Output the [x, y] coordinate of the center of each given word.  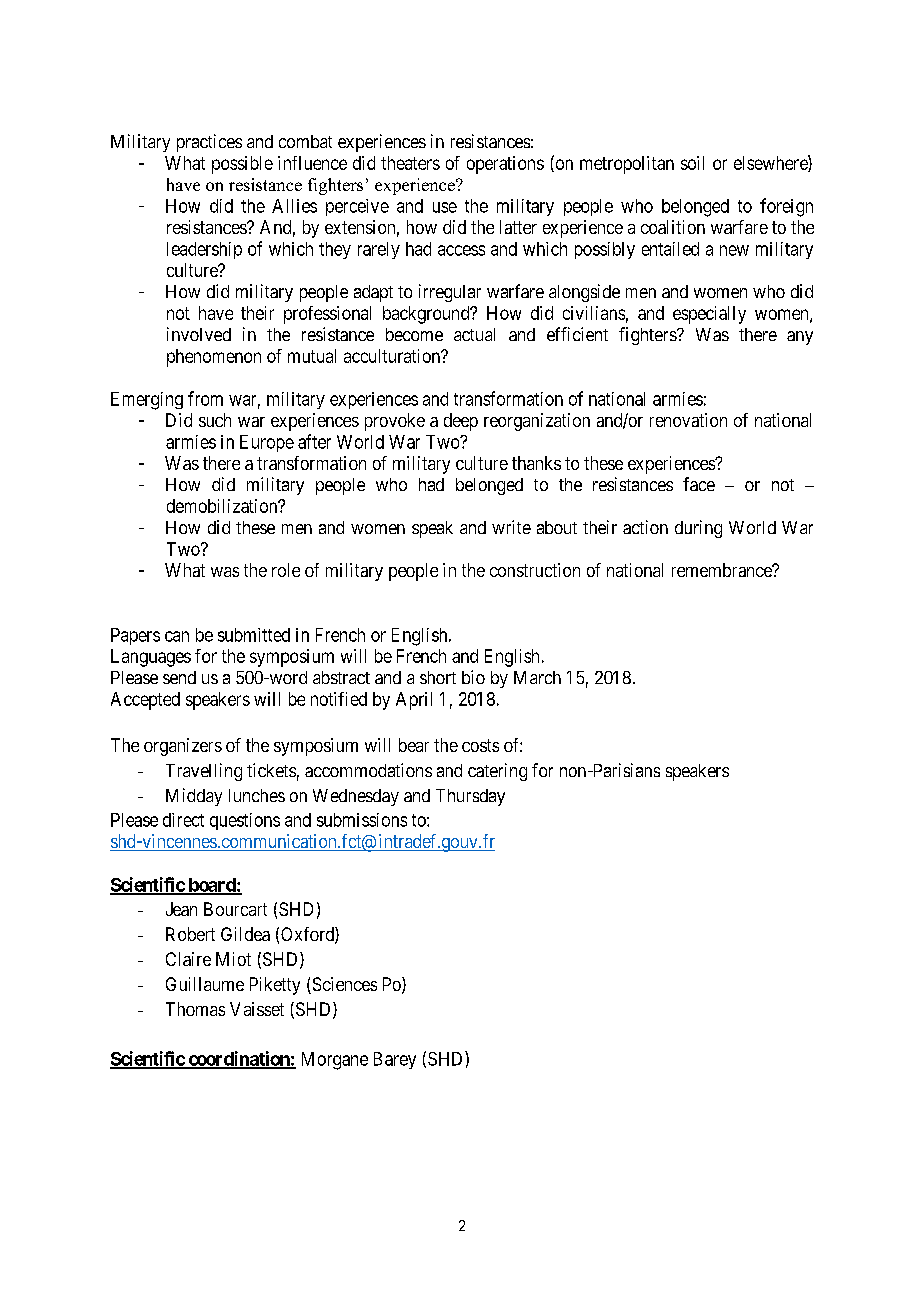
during [698, 529]
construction [535, 570]
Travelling [204, 772]
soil [692, 163]
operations [505, 165]
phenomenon [214, 358]
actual [474, 334]
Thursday [470, 797]
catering [497, 772]
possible [242, 165]
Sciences [343, 985]
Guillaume [205, 984]
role [286, 570]
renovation [688, 420]
